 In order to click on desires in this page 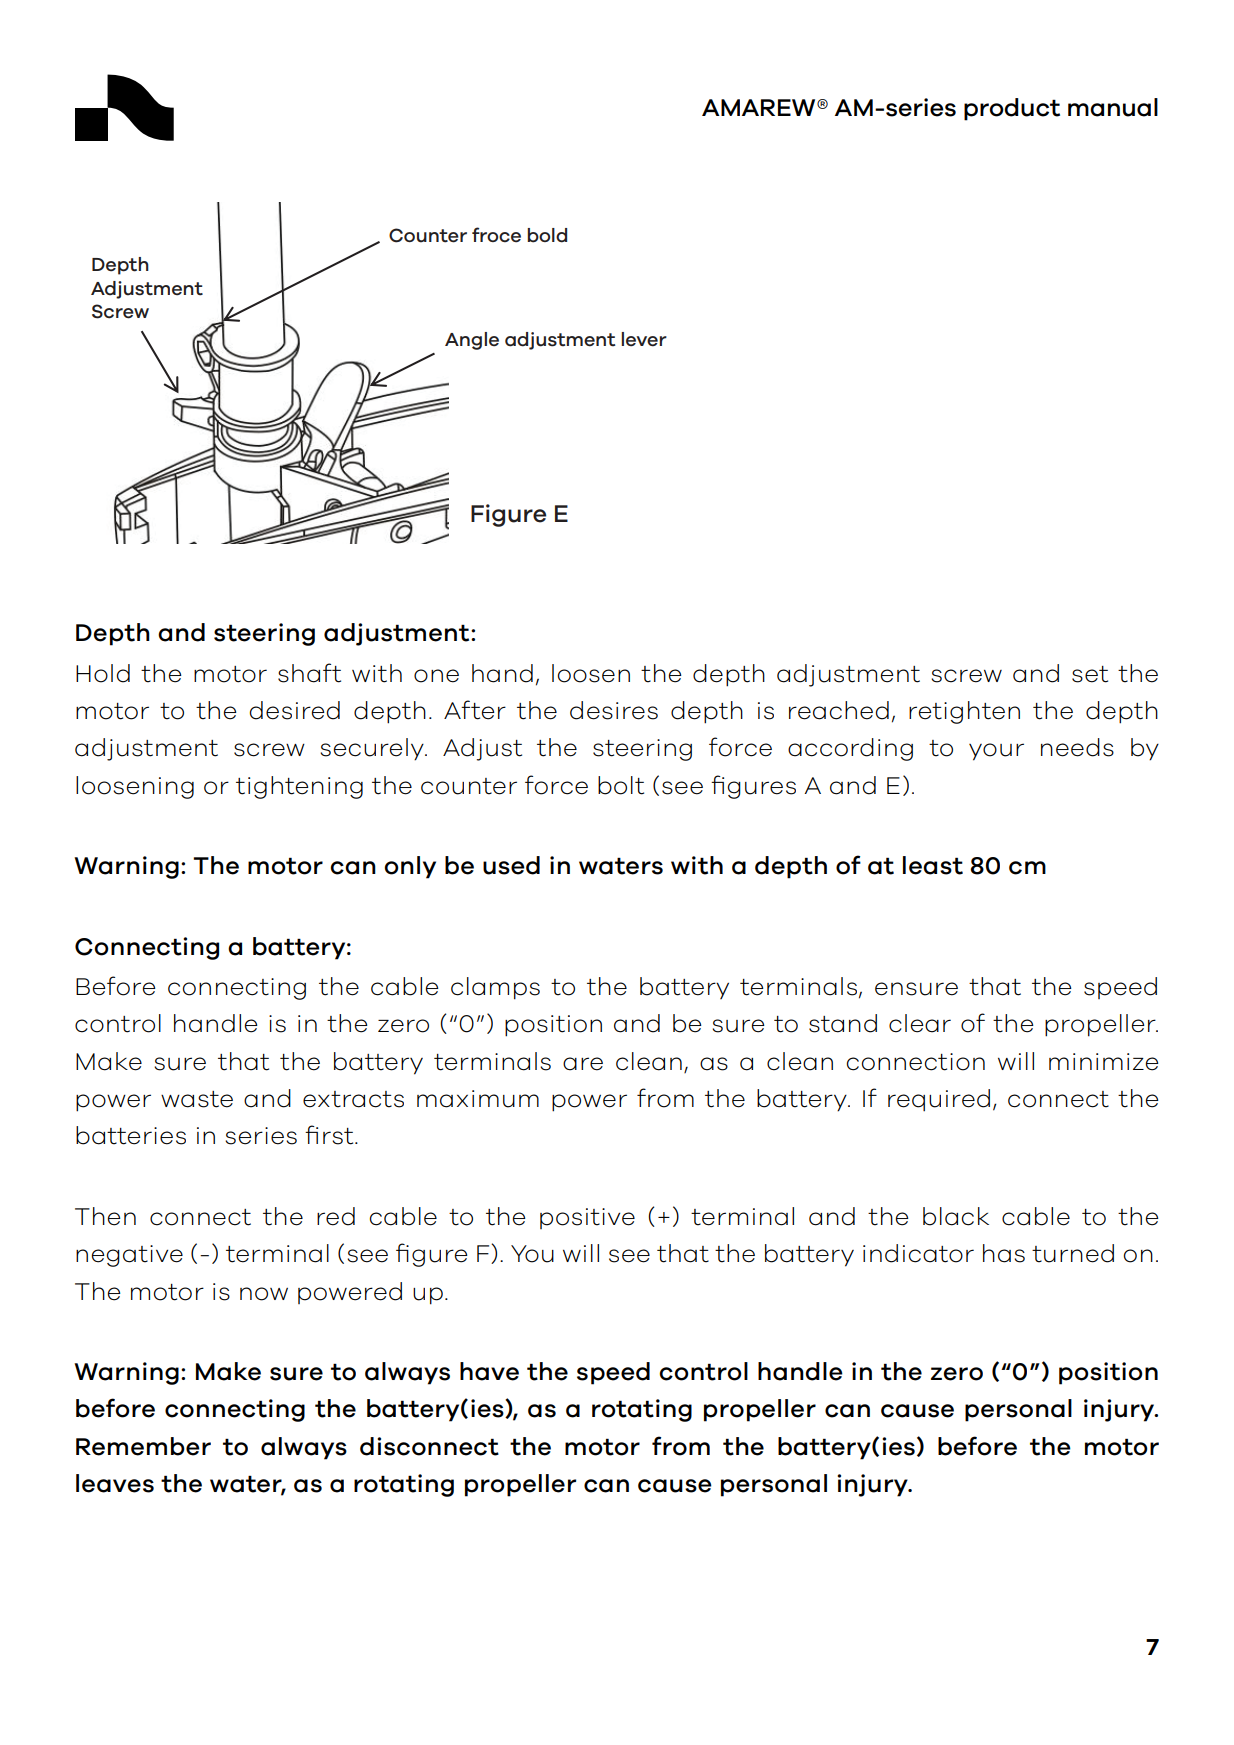, I will do `click(614, 710)`.
